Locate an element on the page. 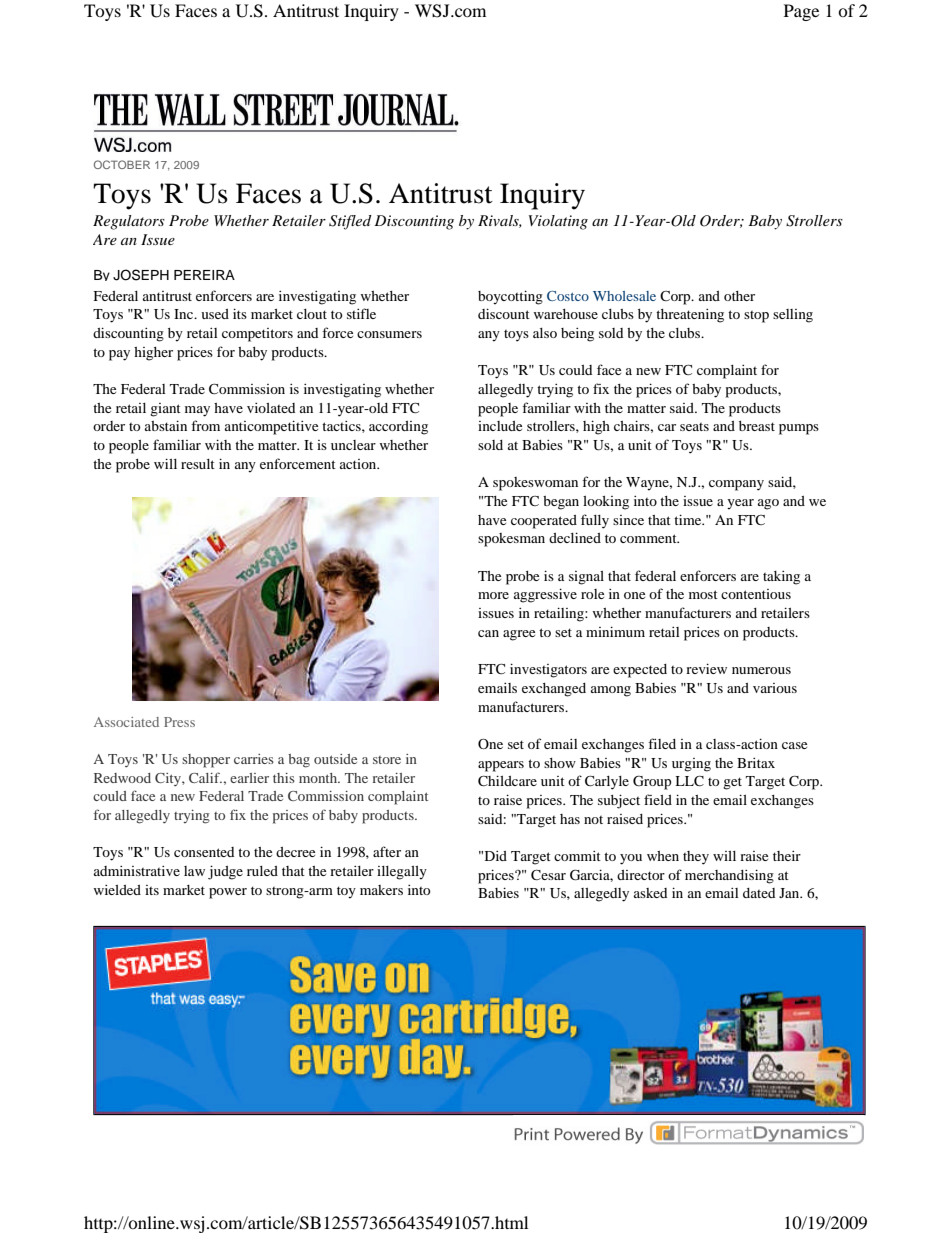  OCTOBER is located at coordinates (122, 164).
